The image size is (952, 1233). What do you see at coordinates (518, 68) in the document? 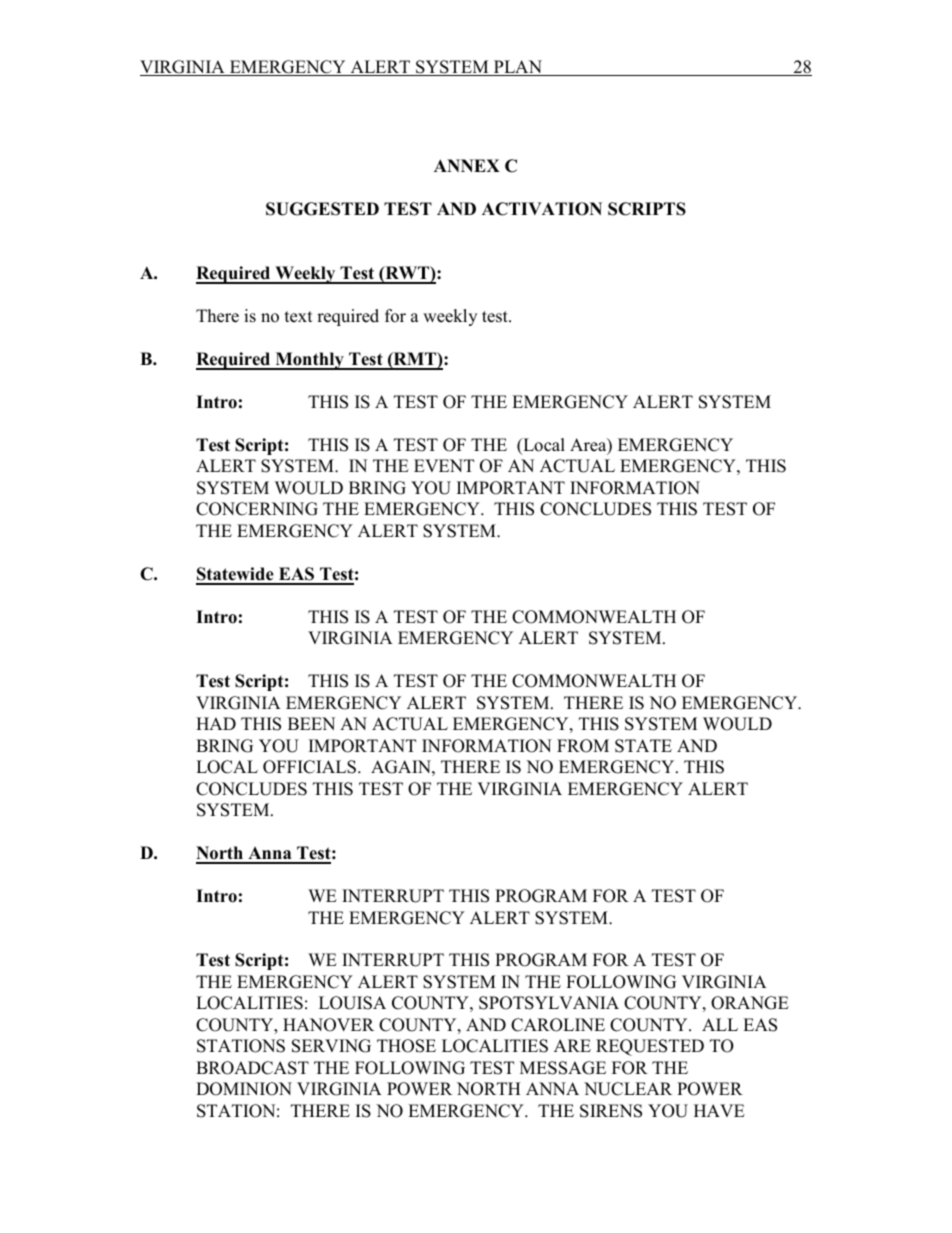
I see `PLAN` at bounding box center [518, 68].
